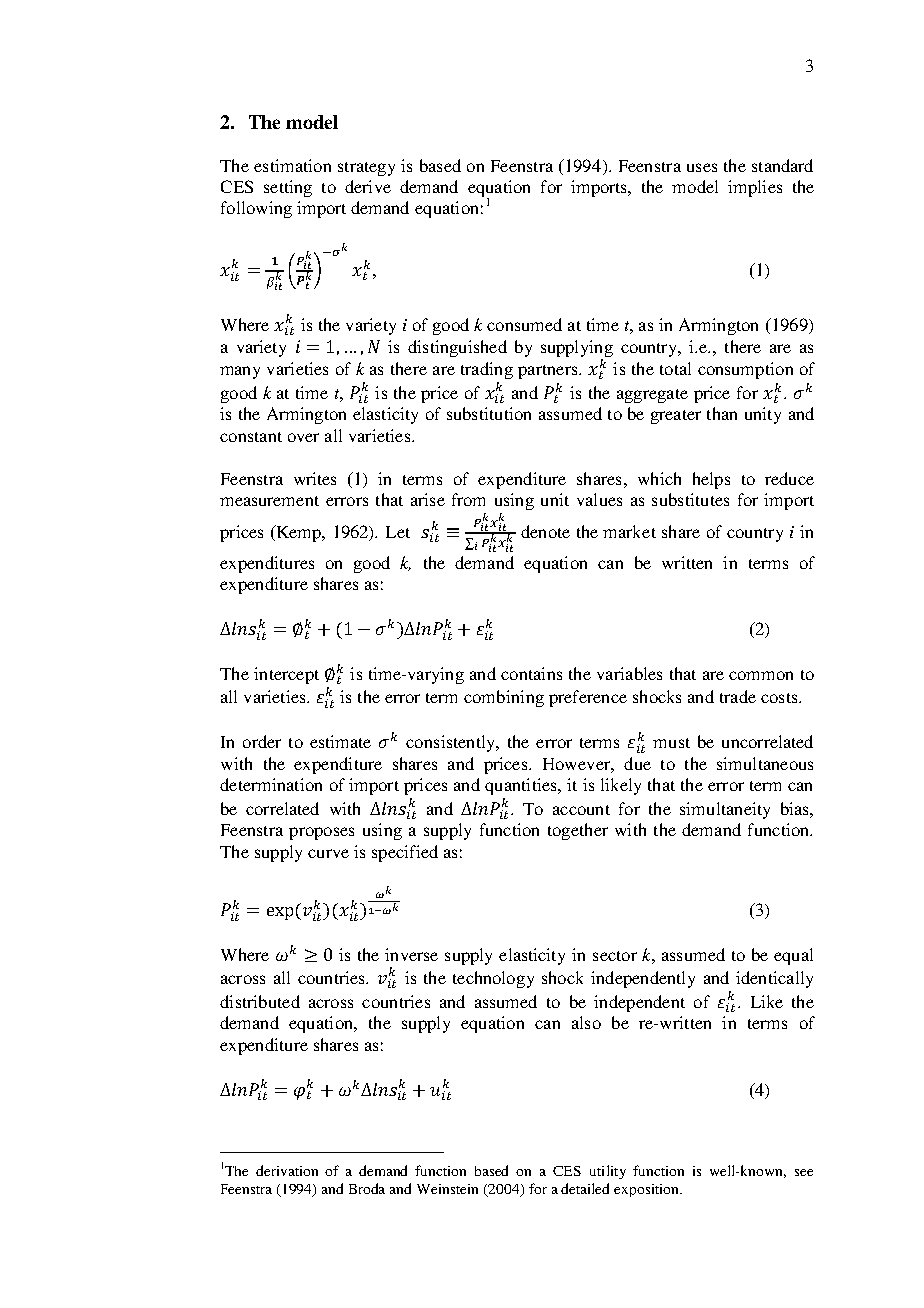 The height and width of the document is (1308, 924). I want to click on trade, so click(738, 696).
